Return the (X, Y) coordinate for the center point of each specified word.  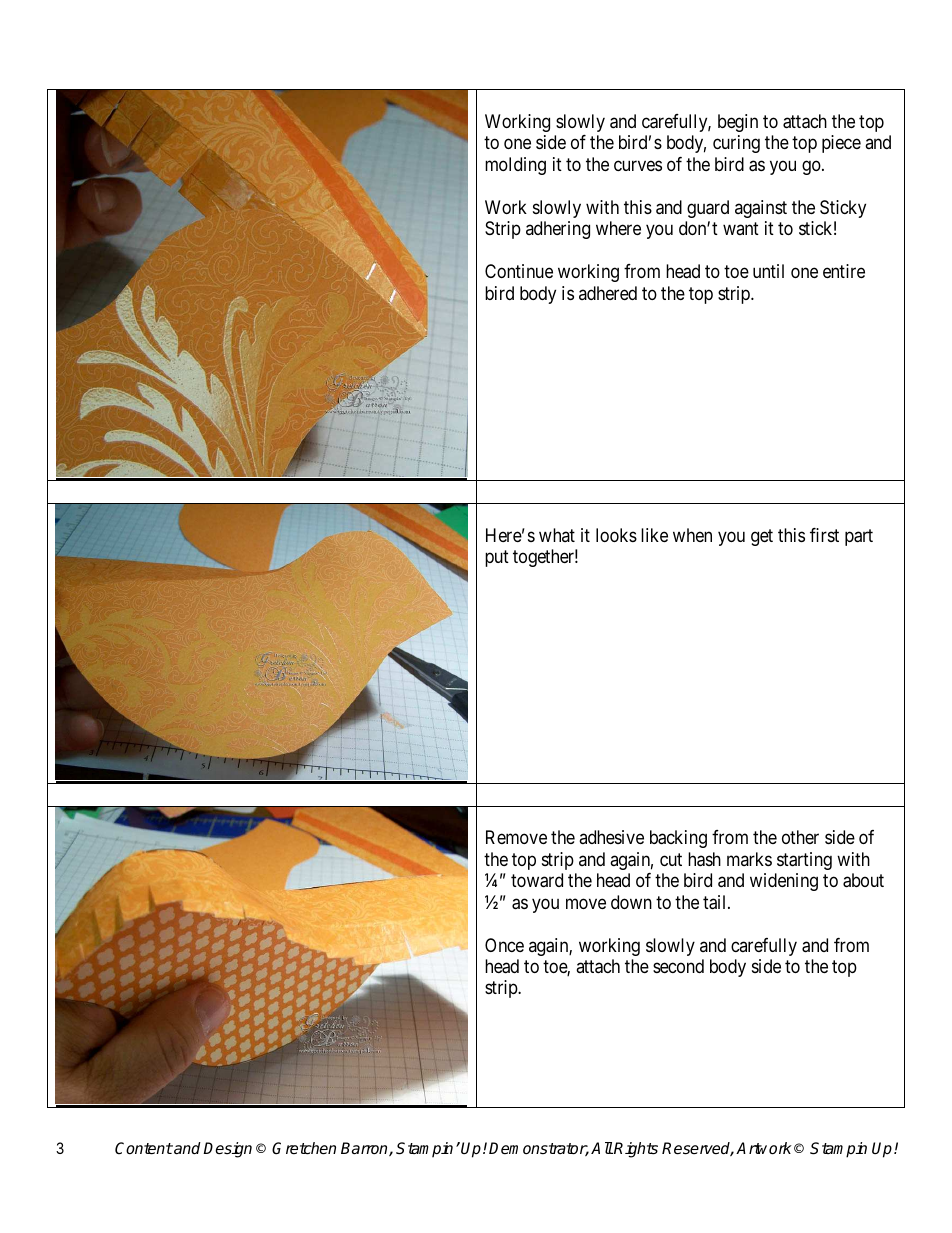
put (497, 558)
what (557, 535)
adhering (558, 230)
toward (537, 880)
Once (504, 945)
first (824, 535)
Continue (519, 271)
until (768, 271)
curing (736, 144)
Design (227, 1150)
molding (515, 166)
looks (616, 535)
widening (784, 882)
